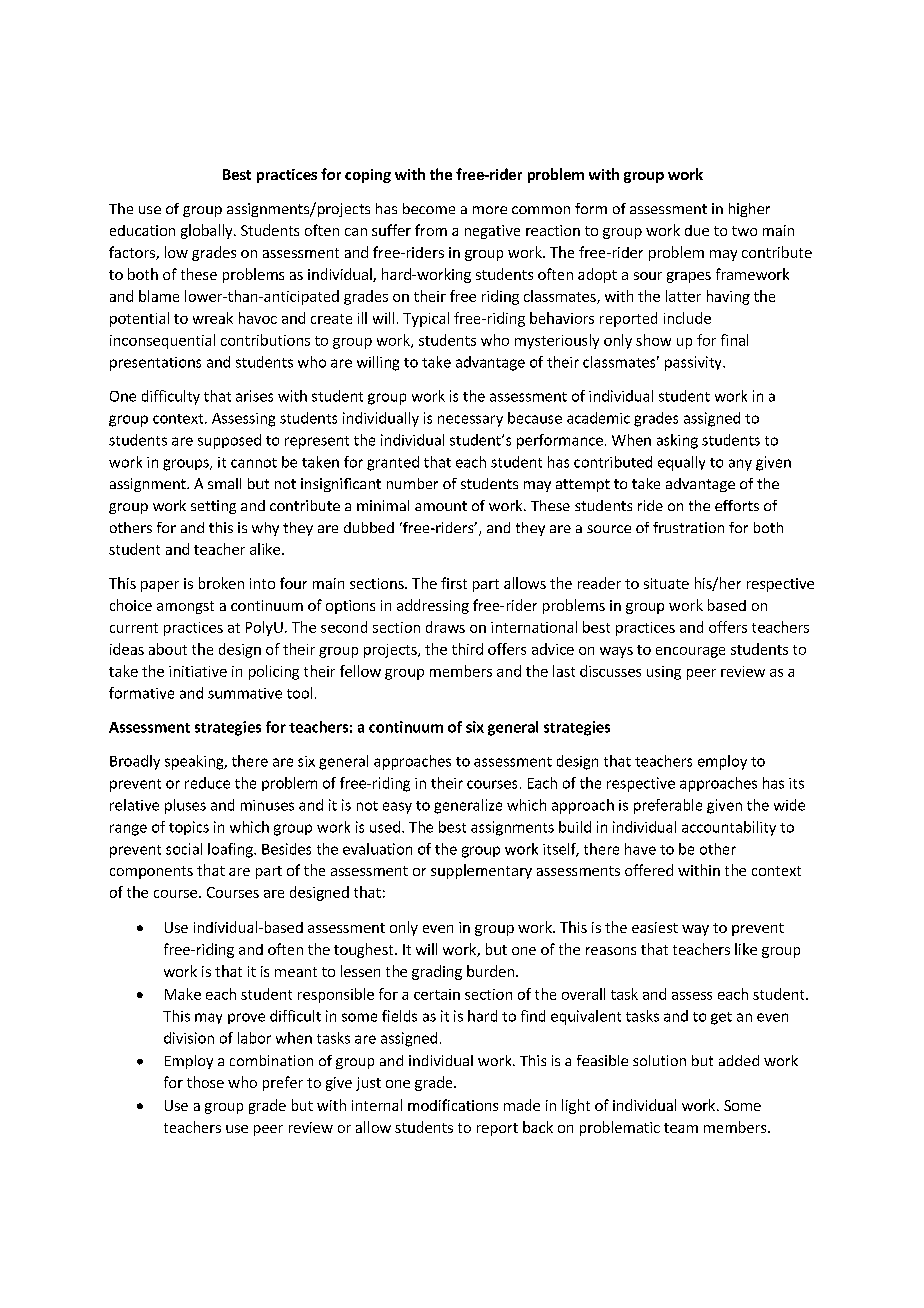  What do you see at coordinates (697, 230) in the image?
I see `due` at bounding box center [697, 230].
